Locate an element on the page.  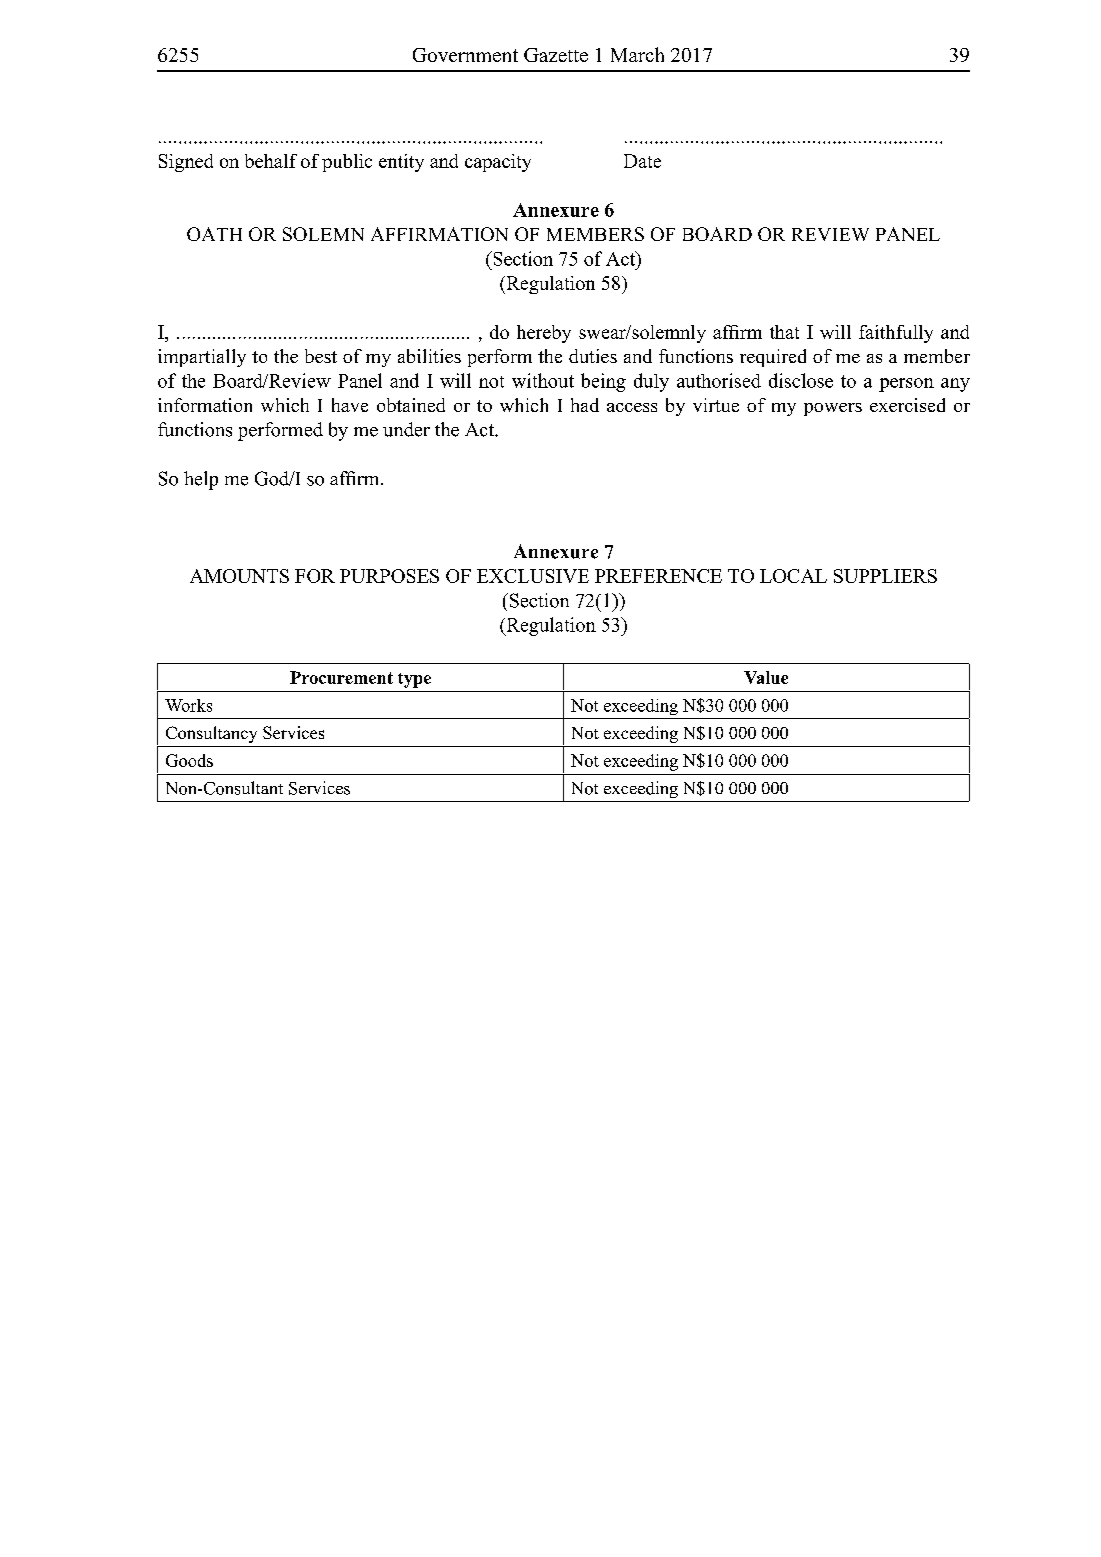
behalf is located at coordinates (271, 161).
